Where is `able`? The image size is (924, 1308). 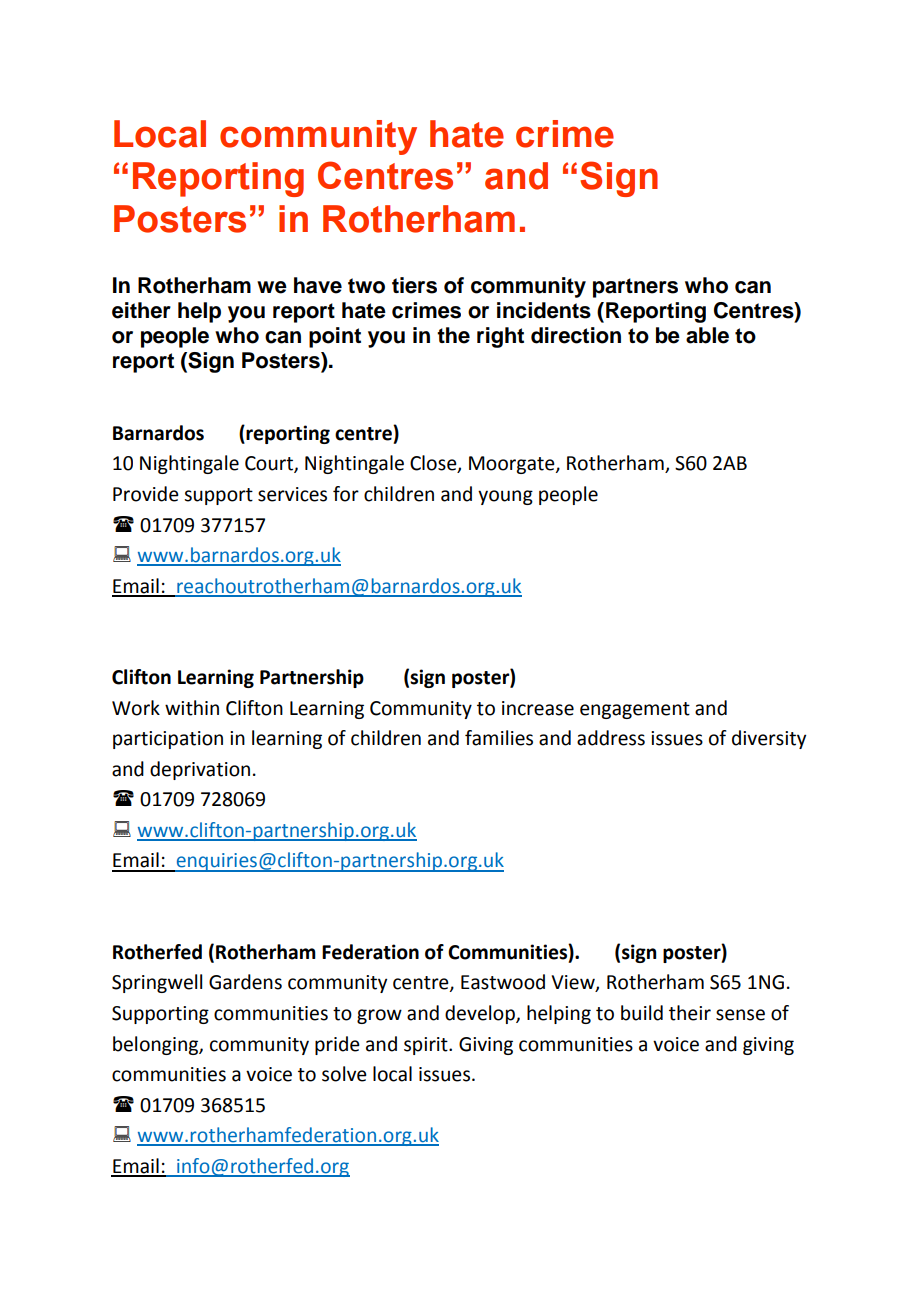 able is located at coordinates (707, 335).
